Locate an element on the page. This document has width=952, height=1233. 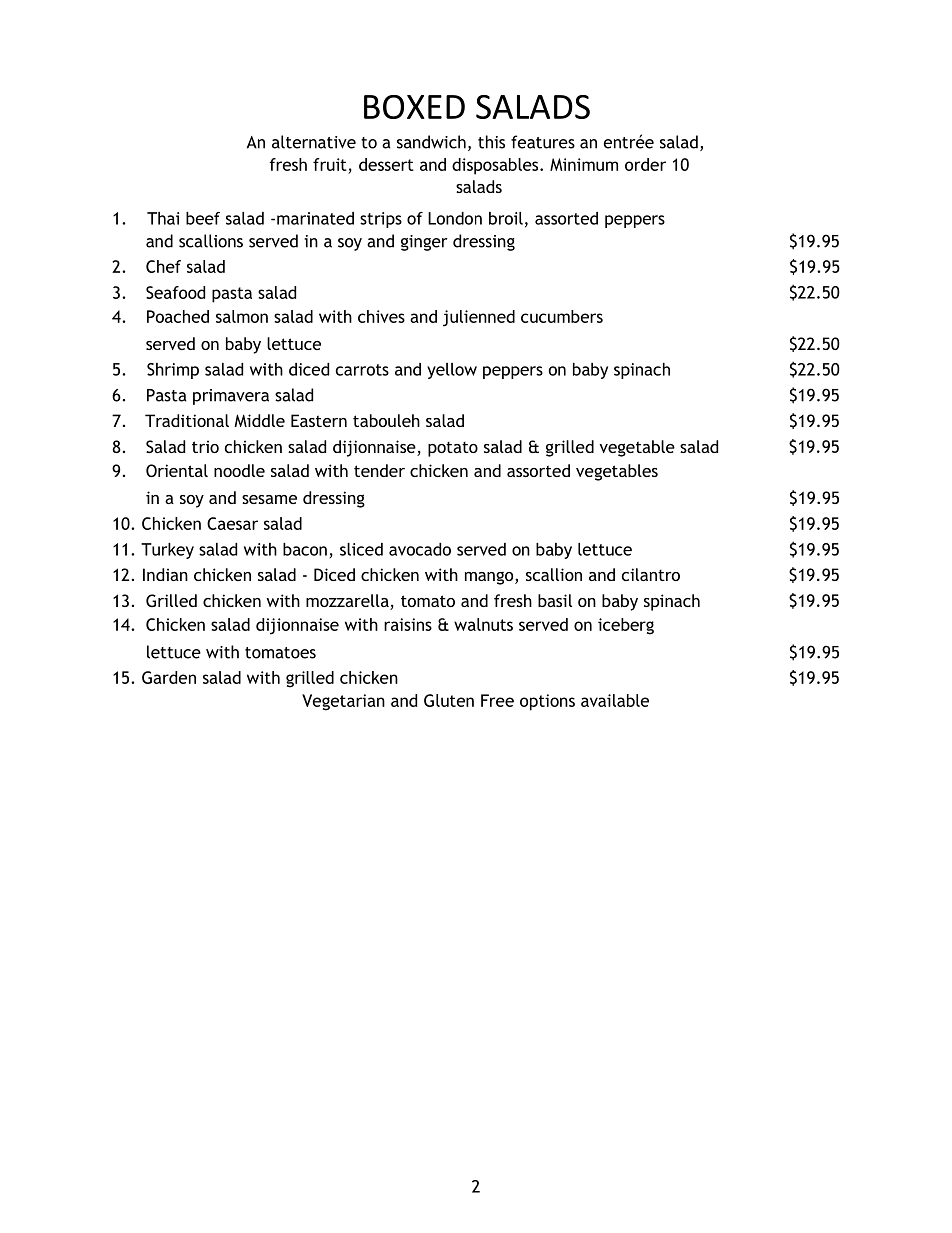
available is located at coordinates (615, 700).
